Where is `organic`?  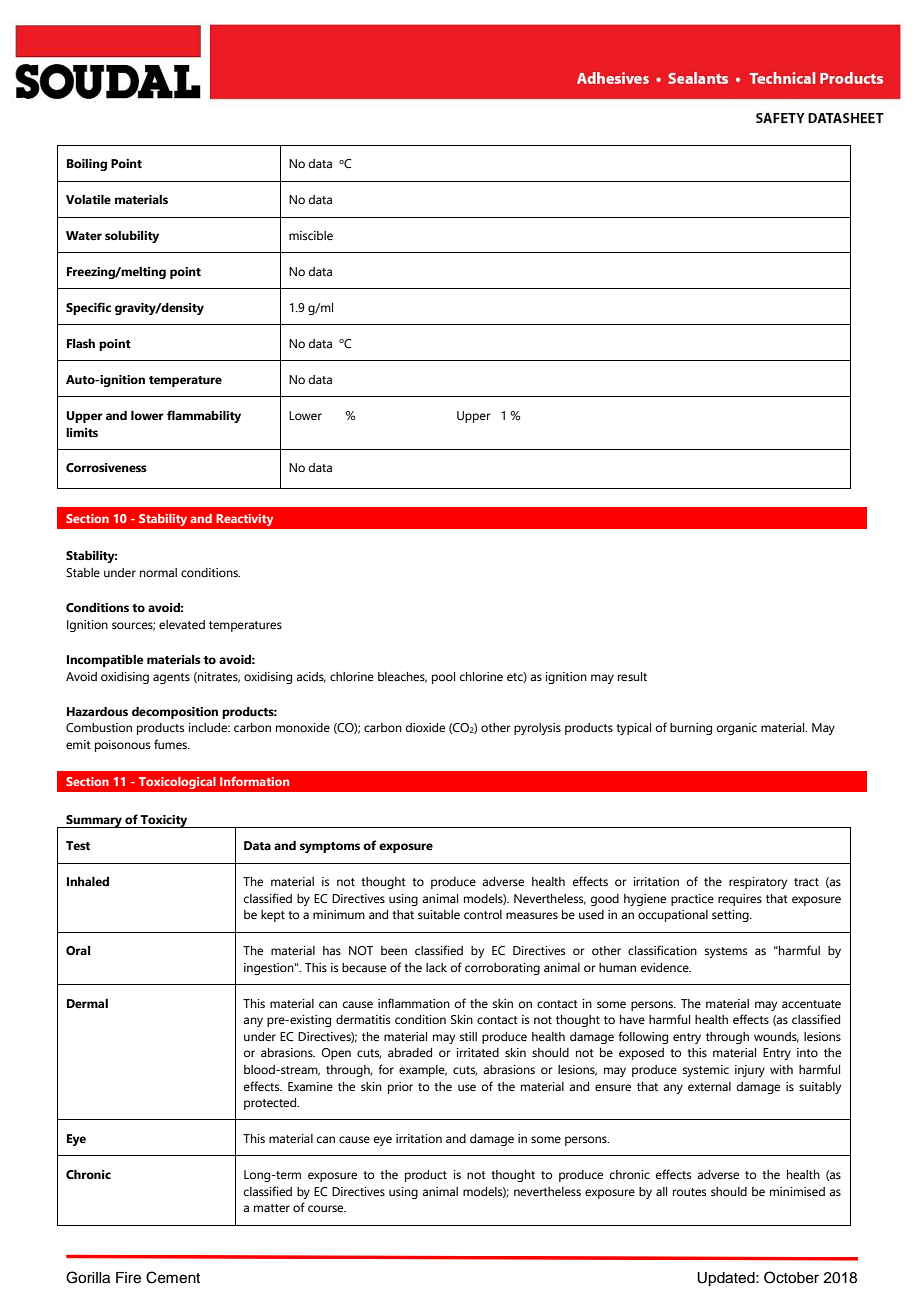 organic is located at coordinates (737, 729).
